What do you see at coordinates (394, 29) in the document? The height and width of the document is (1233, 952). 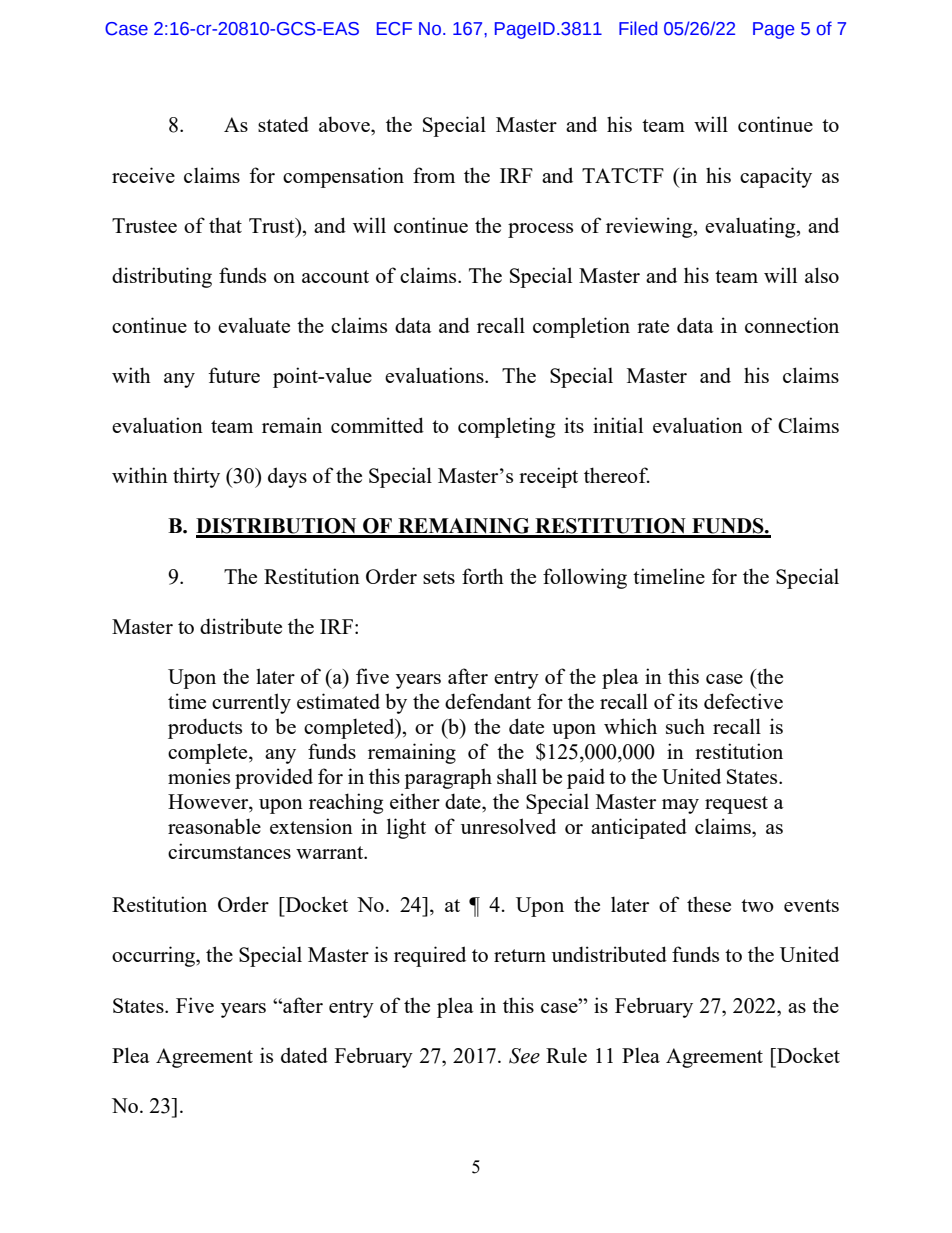 I see `ECF` at bounding box center [394, 29].
